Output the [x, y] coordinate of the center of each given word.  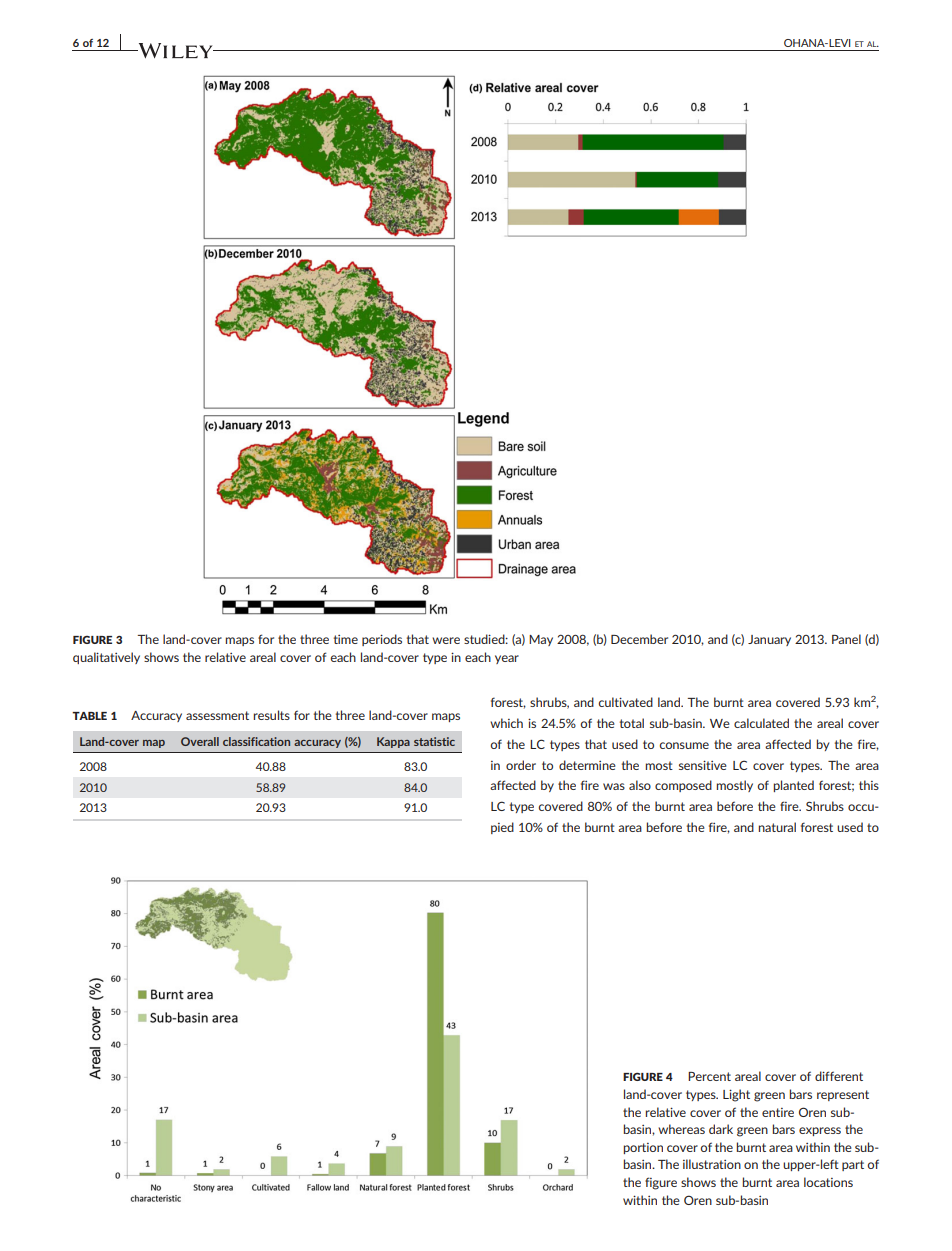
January [769, 640]
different [839, 1076]
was [614, 786]
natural [777, 827]
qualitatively [106, 658]
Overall [200, 741]
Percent [709, 1076]
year [507, 659]
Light [736, 1095]
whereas [681, 1129]
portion [643, 1148]
